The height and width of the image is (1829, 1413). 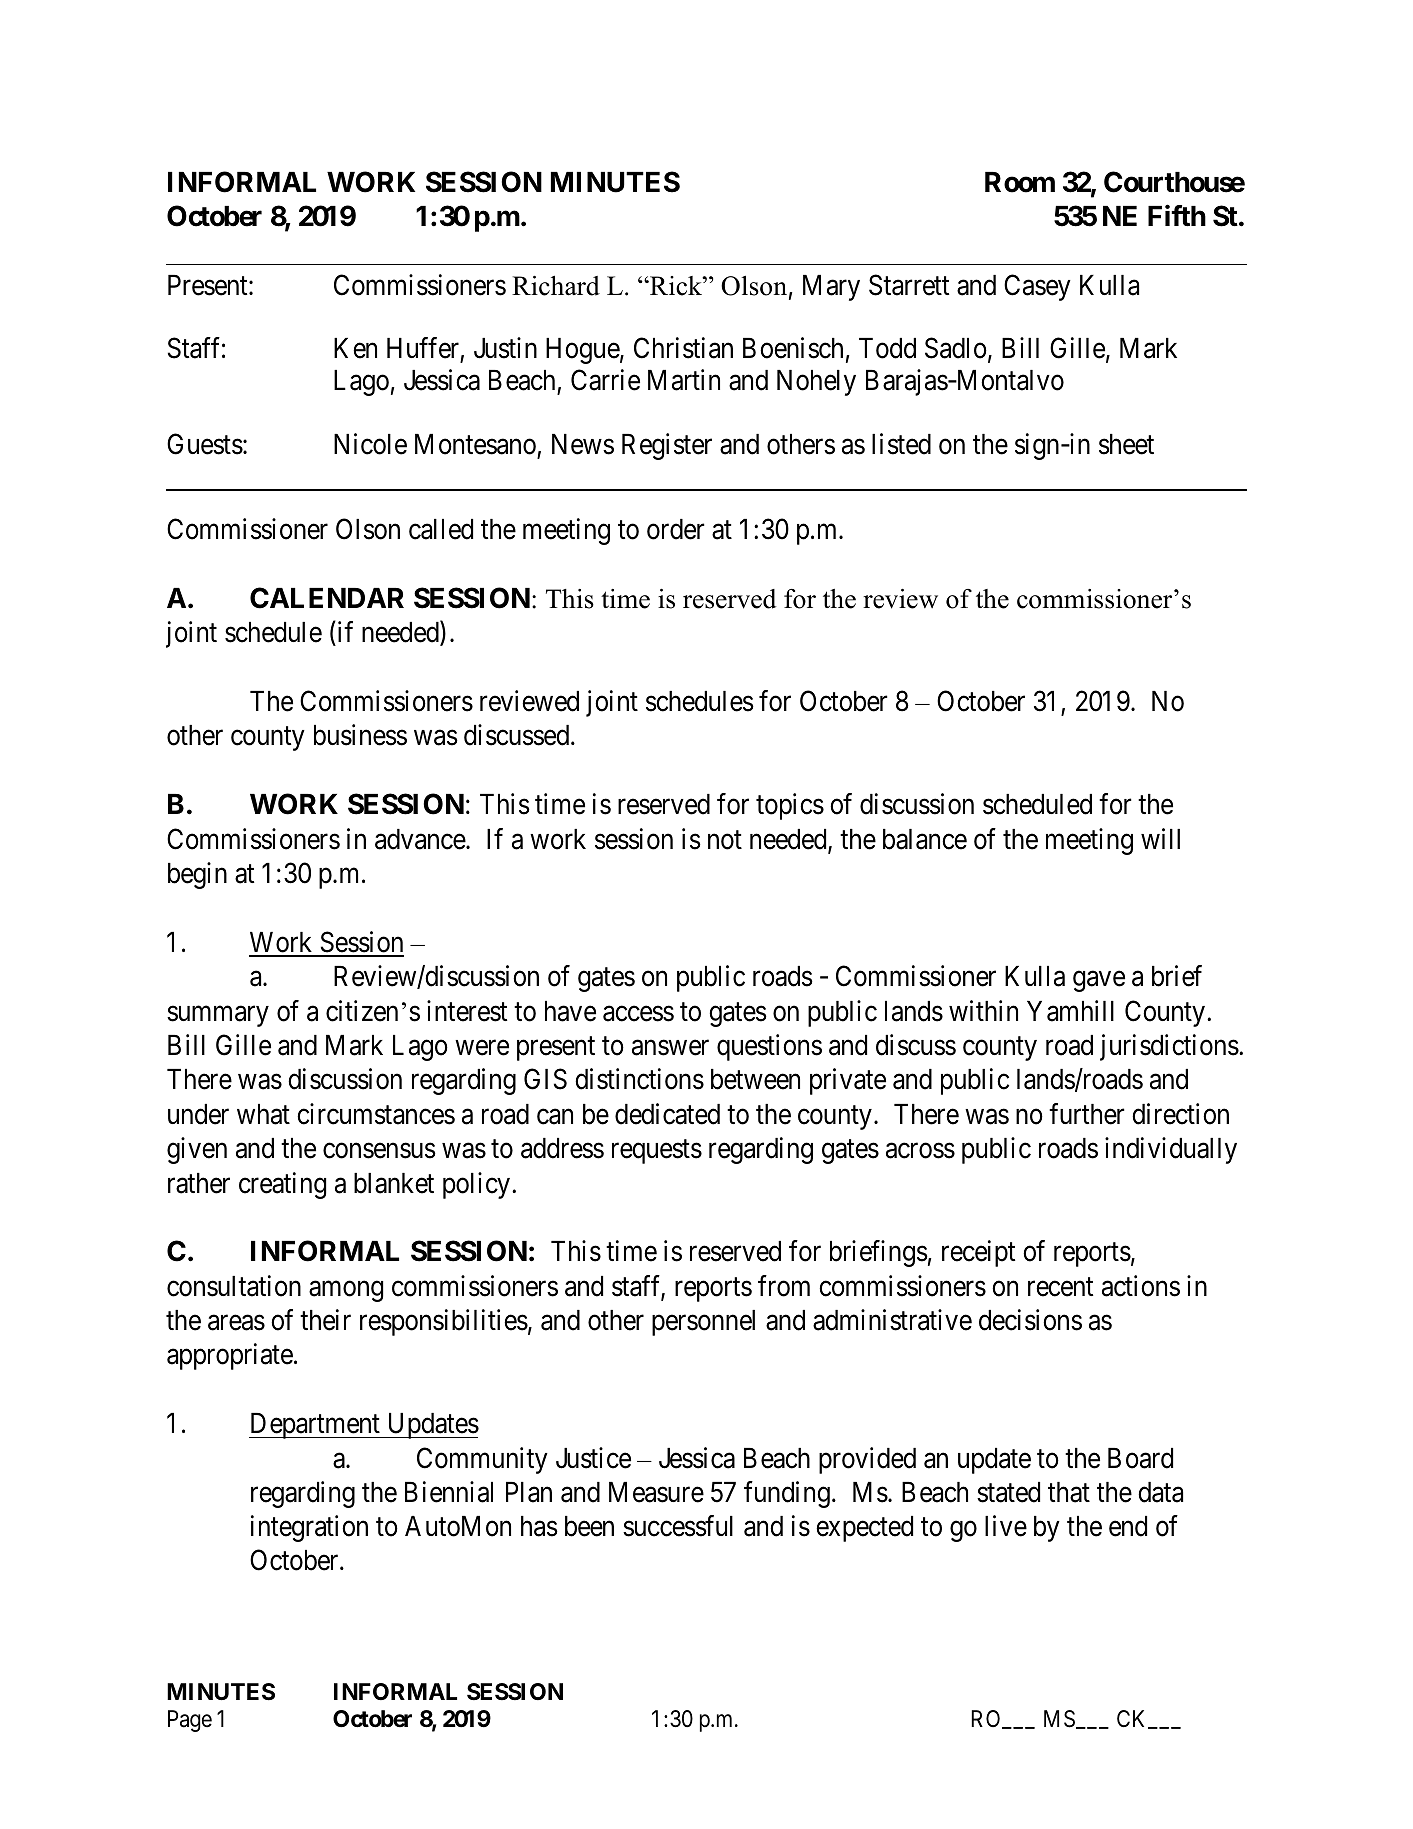 I want to click on topics, so click(x=790, y=806).
